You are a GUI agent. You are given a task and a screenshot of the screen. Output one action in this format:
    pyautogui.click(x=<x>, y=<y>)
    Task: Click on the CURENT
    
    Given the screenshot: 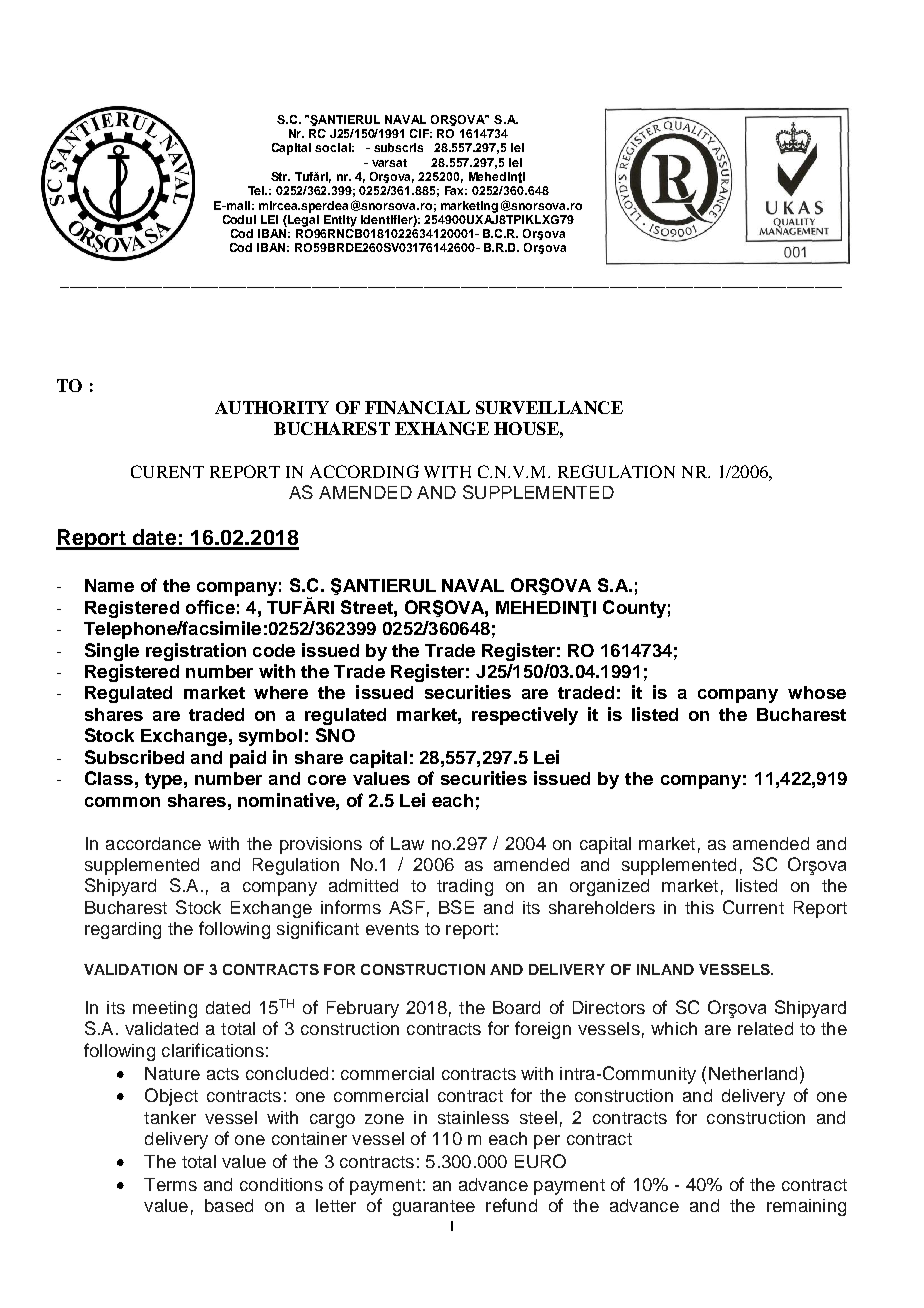 What is the action you would take?
    pyautogui.click(x=167, y=471)
